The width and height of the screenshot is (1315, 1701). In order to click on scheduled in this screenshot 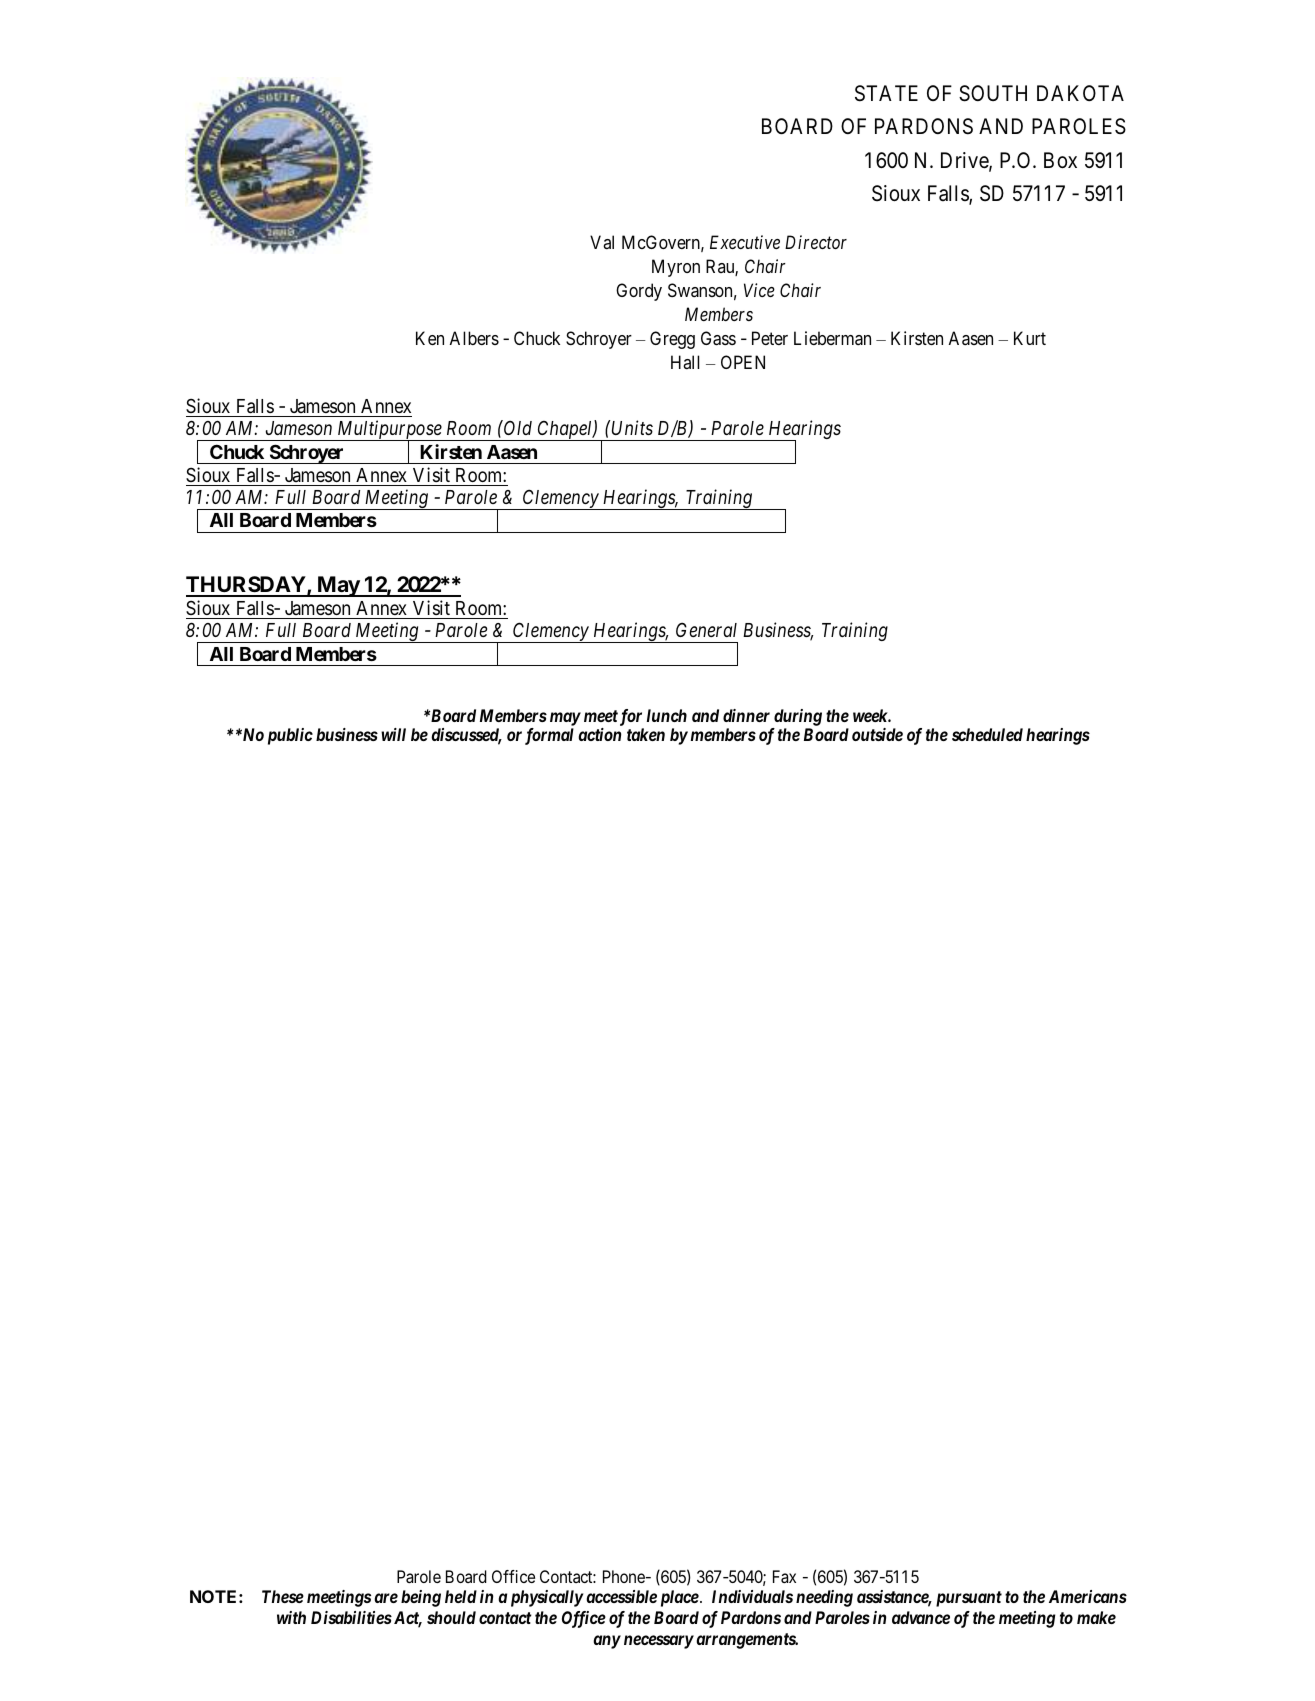, I will do `click(987, 734)`.
